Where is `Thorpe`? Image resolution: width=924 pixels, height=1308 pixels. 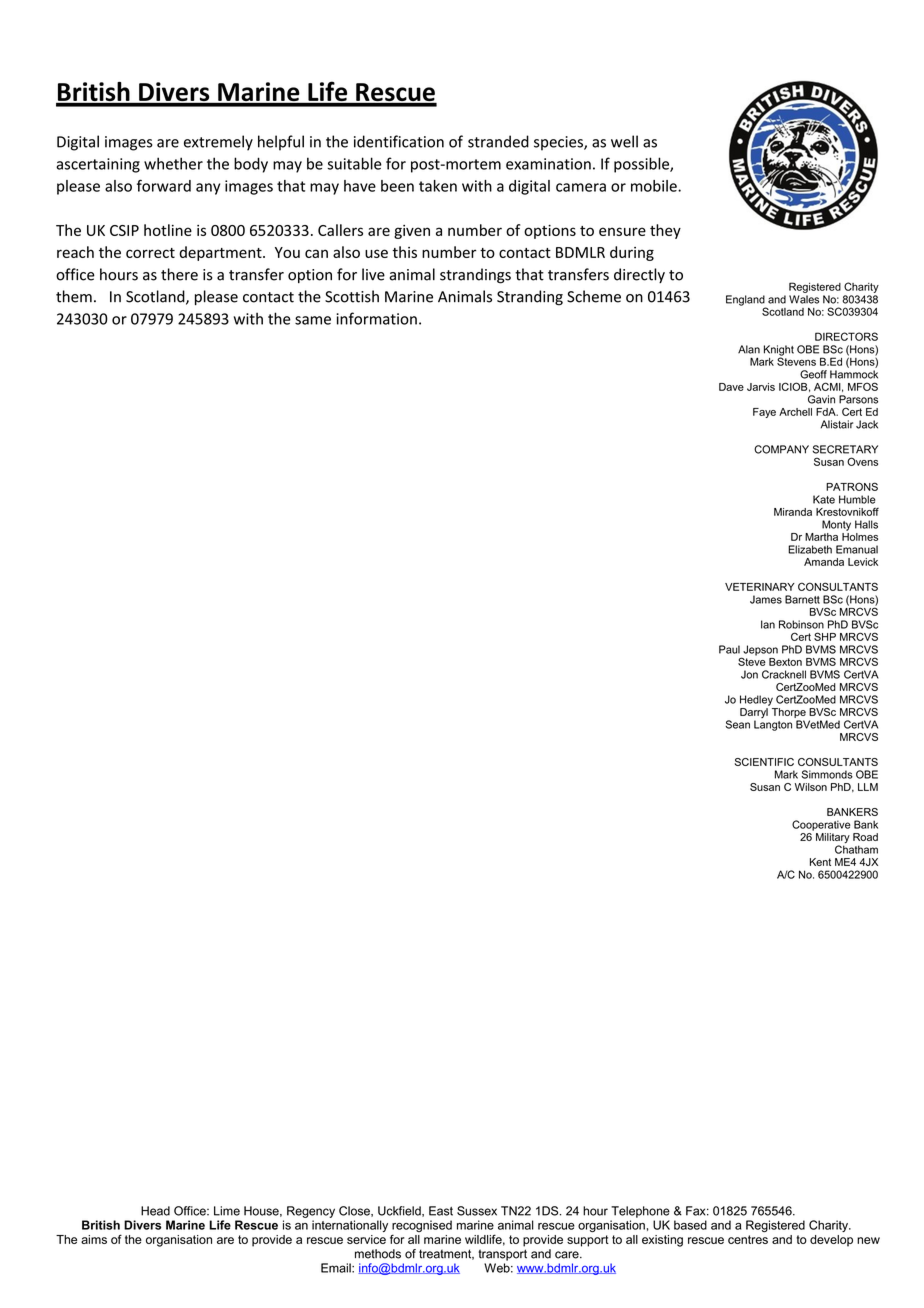 Thorpe is located at coordinates (789, 713).
